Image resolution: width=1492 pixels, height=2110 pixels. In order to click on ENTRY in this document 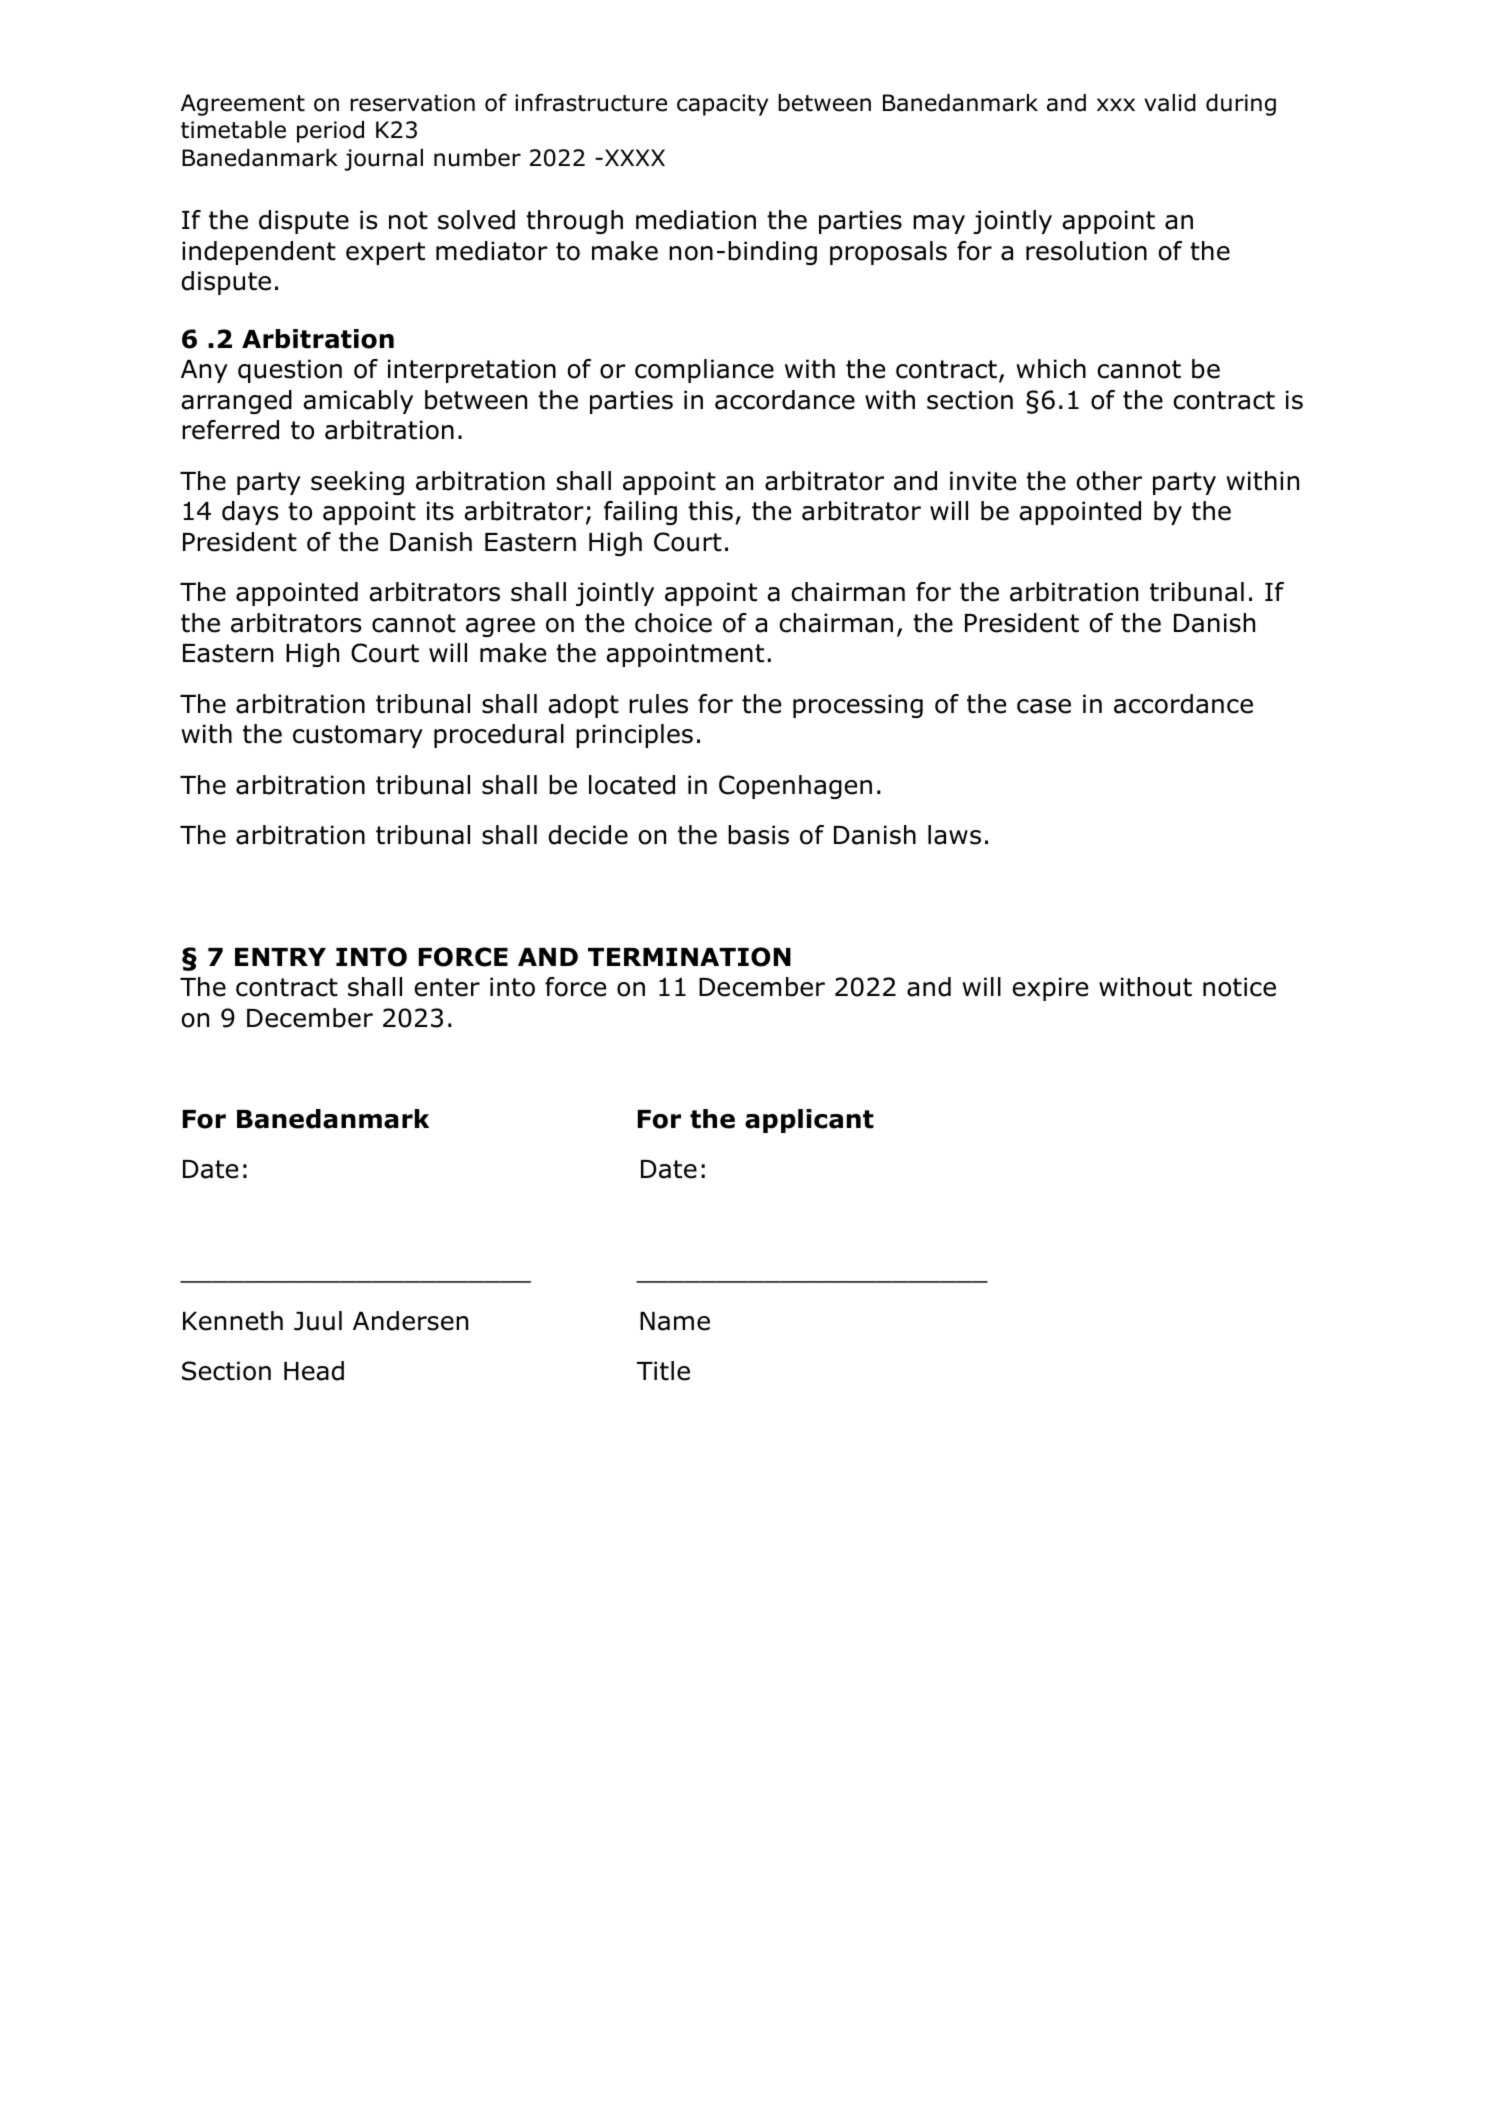, I will do `click(280, 957)`.
